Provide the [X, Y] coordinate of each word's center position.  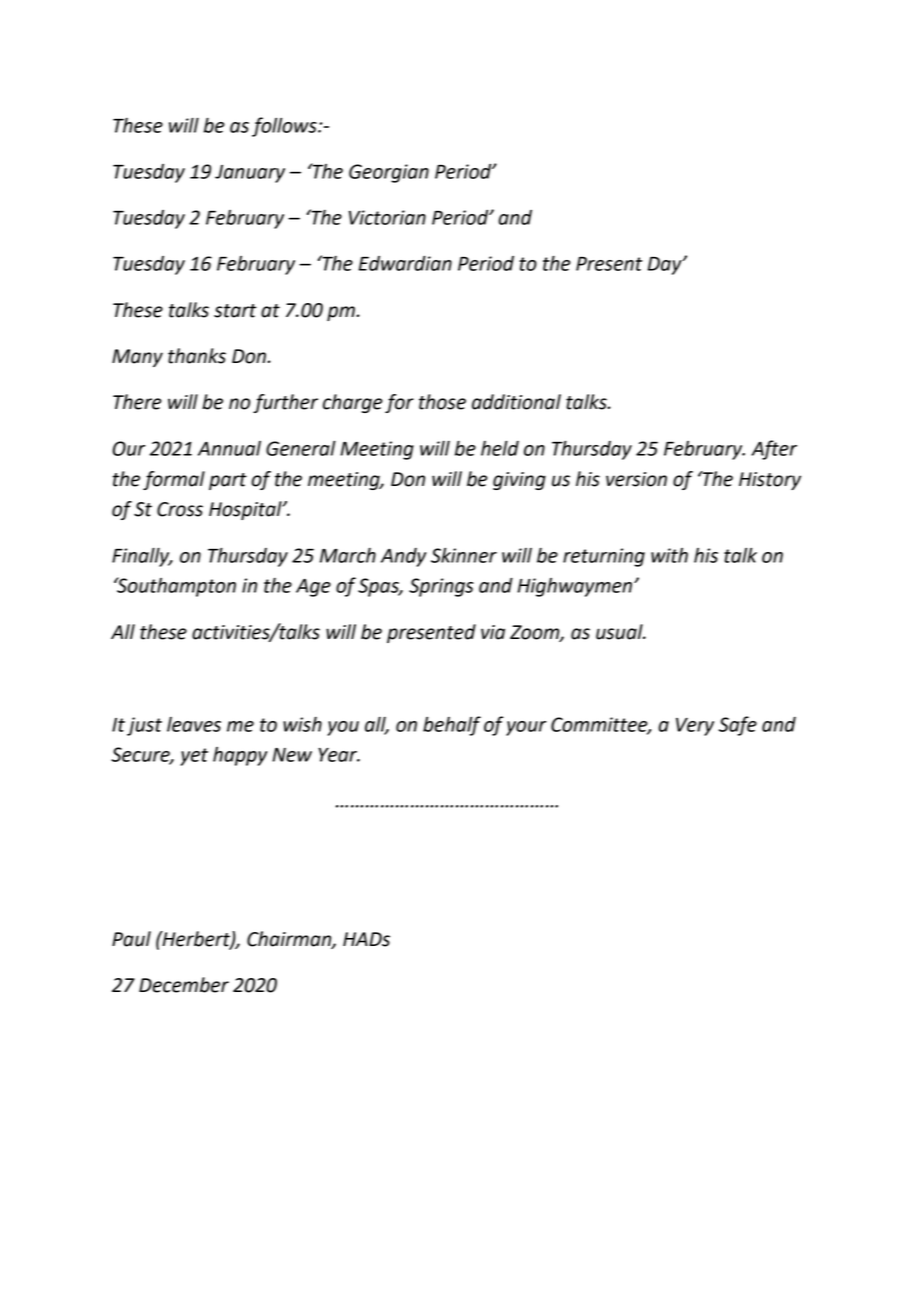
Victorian [387, 217]
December [184, 985]
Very [695, 727]
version [636, 479]
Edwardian [405, 263]
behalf [452, 726]
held [500, 448]
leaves [194, 724]
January [250, 174]
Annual [229, 448]
